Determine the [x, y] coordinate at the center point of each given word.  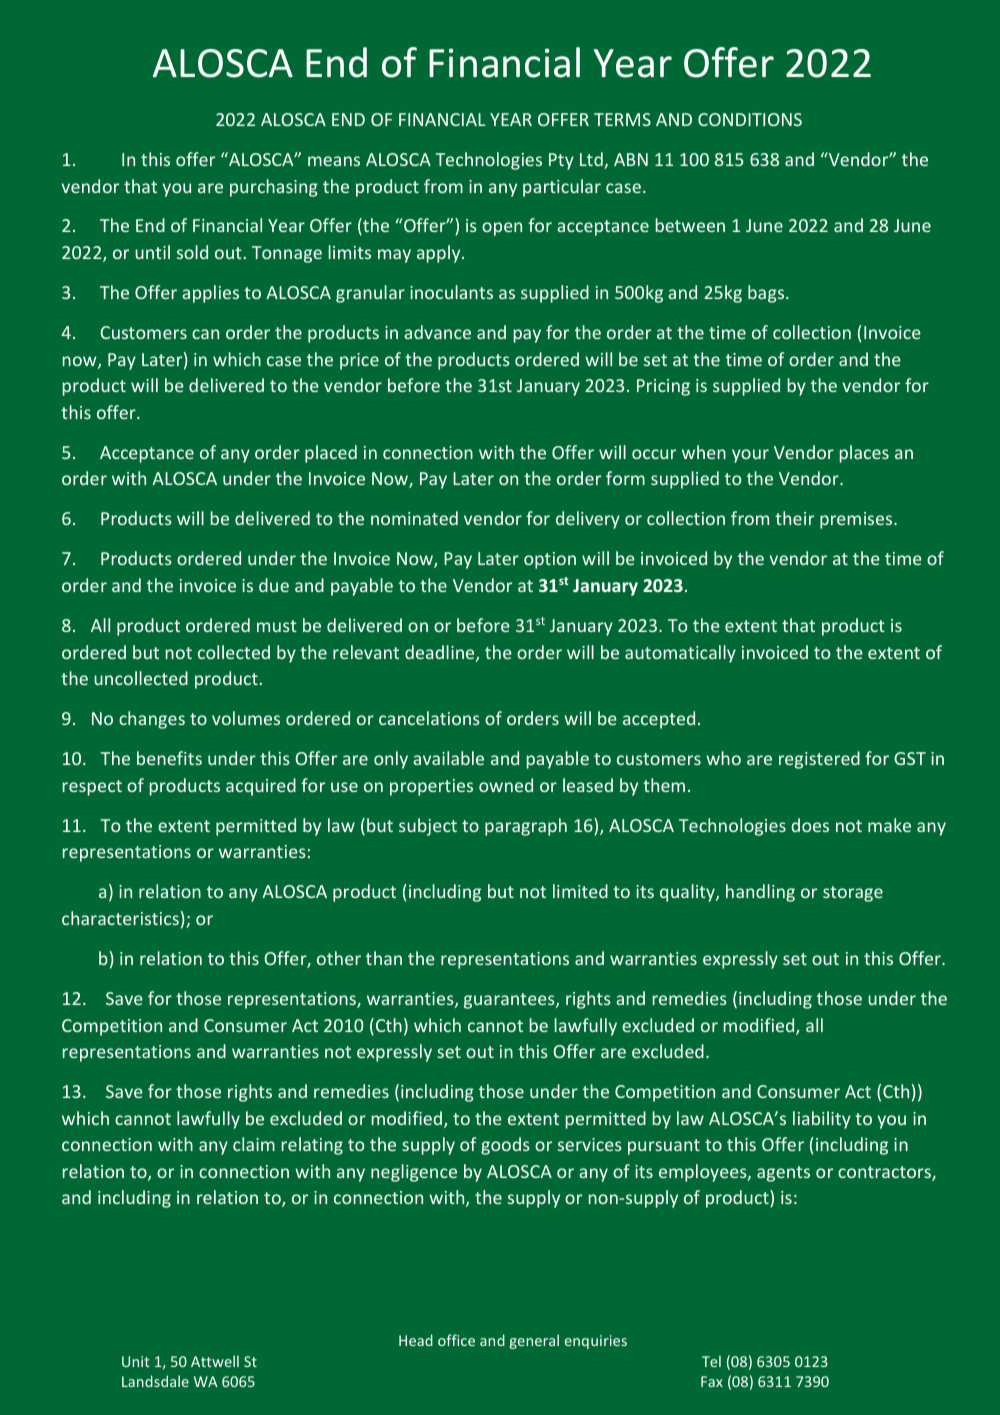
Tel [711, 1361]
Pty [561, 161]
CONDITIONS [750, 119]
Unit [136, 1361]
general [534, 1341]
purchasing [274, 188]
